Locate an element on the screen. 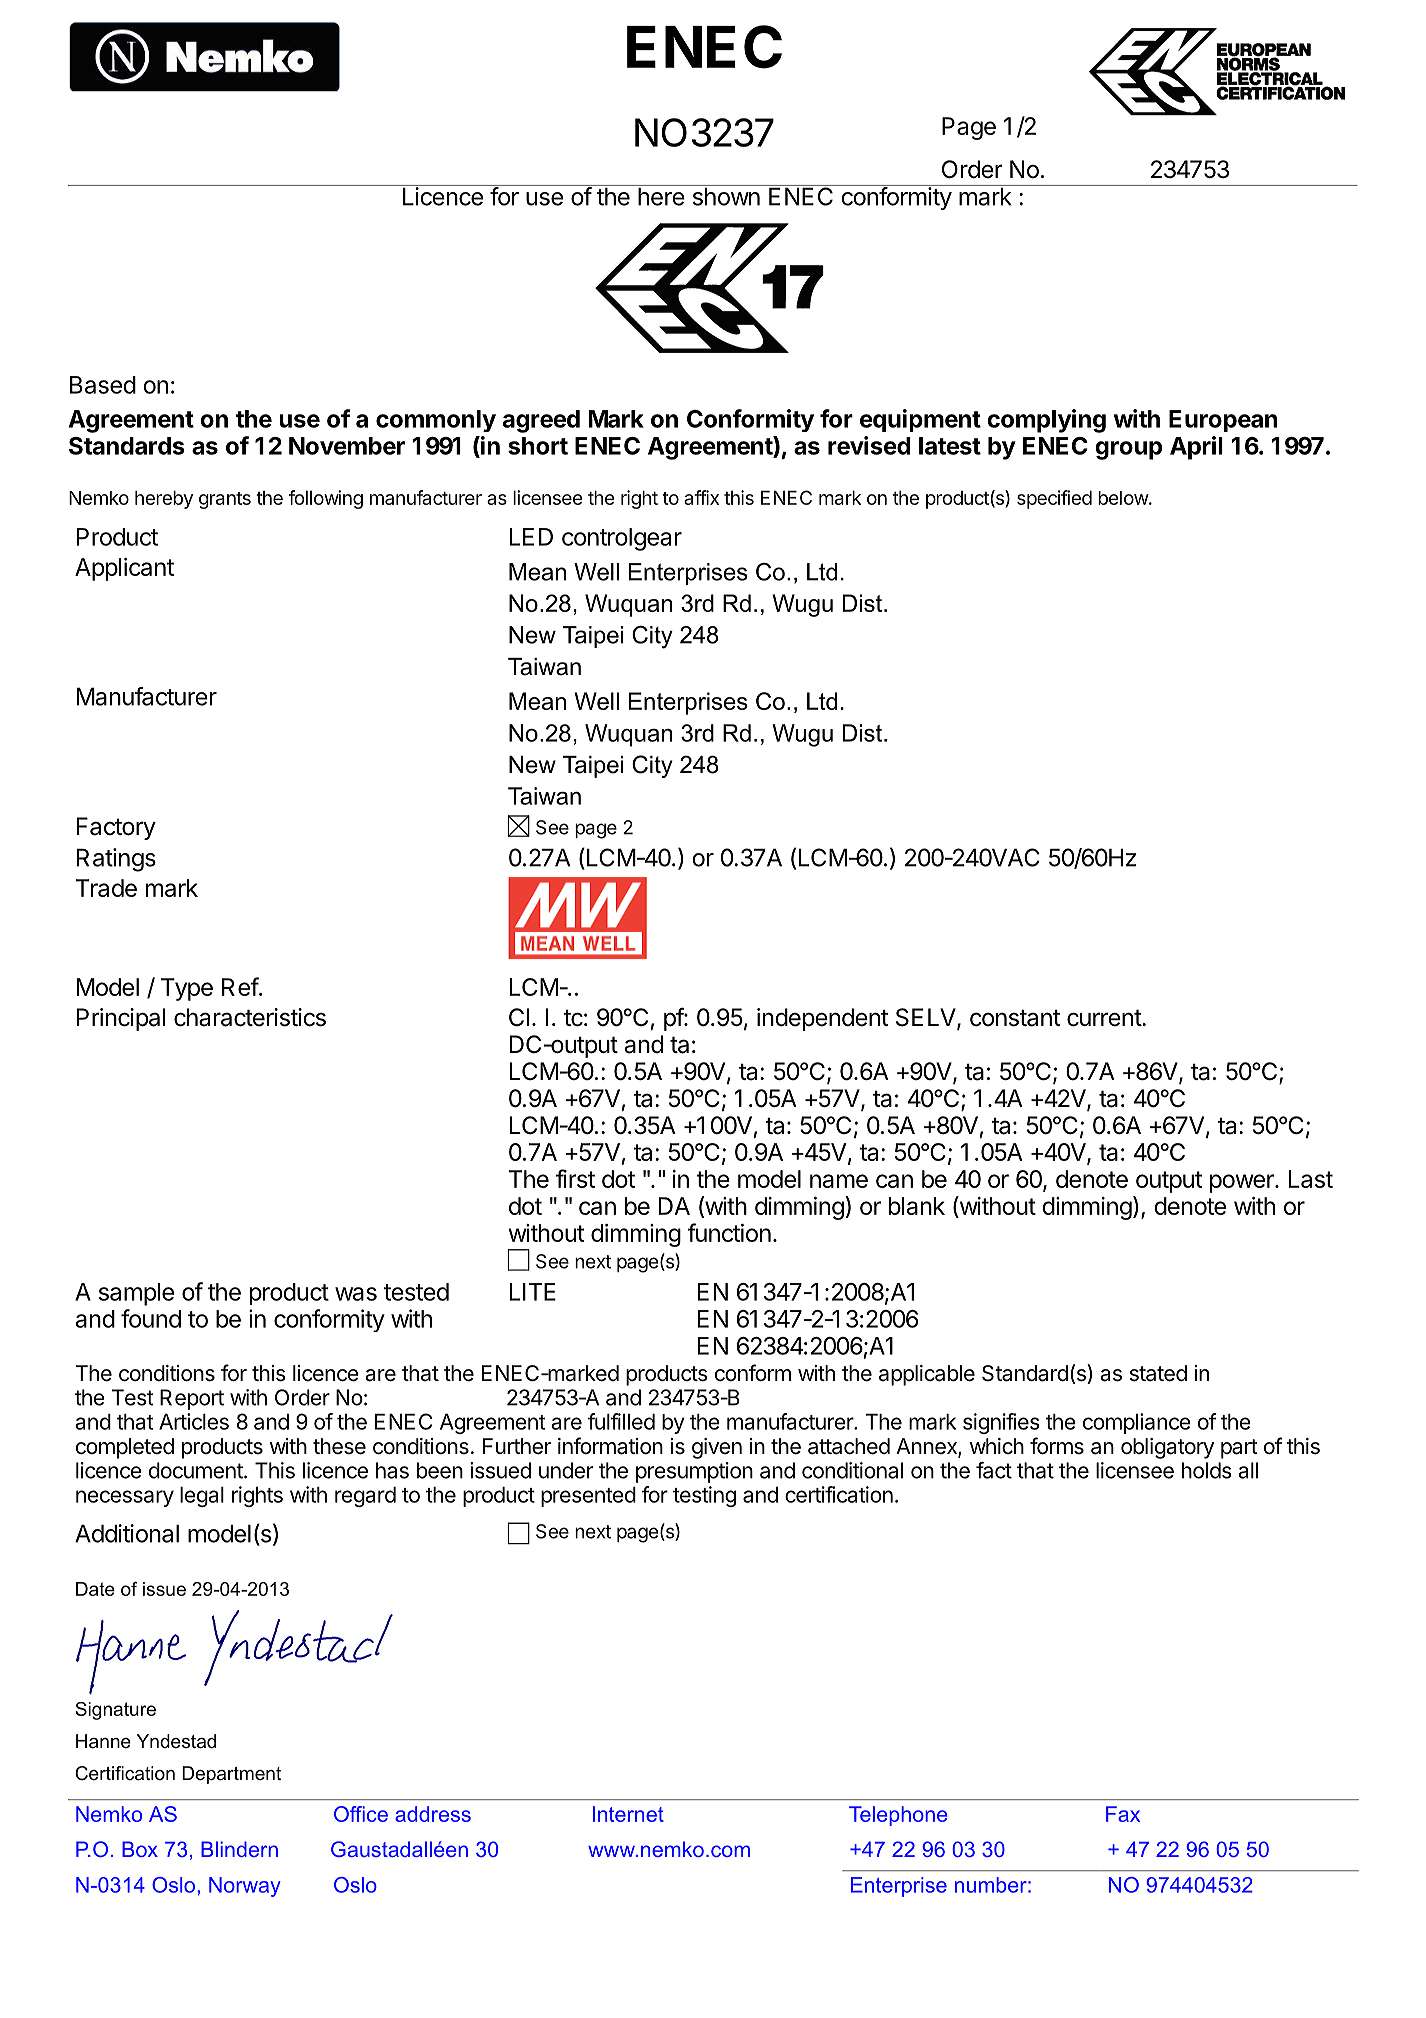 The image size is (1426, 2018). characteristics is located at coordinates (250, 1017).
